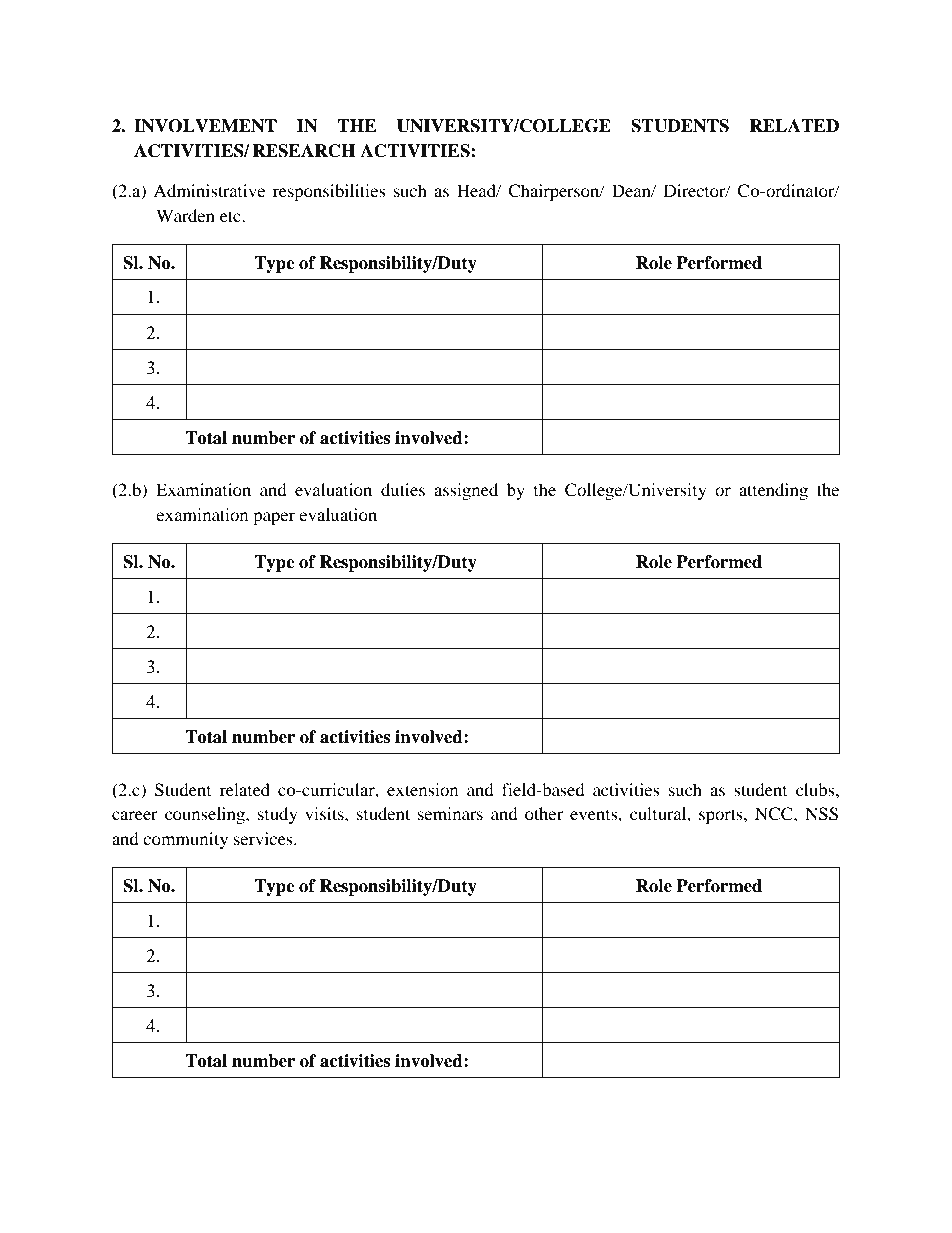 This screenshot has height=1233, width=952. Describe the element at coordinates (450, 813) in the screenshot. I see `seminars` at that location.
